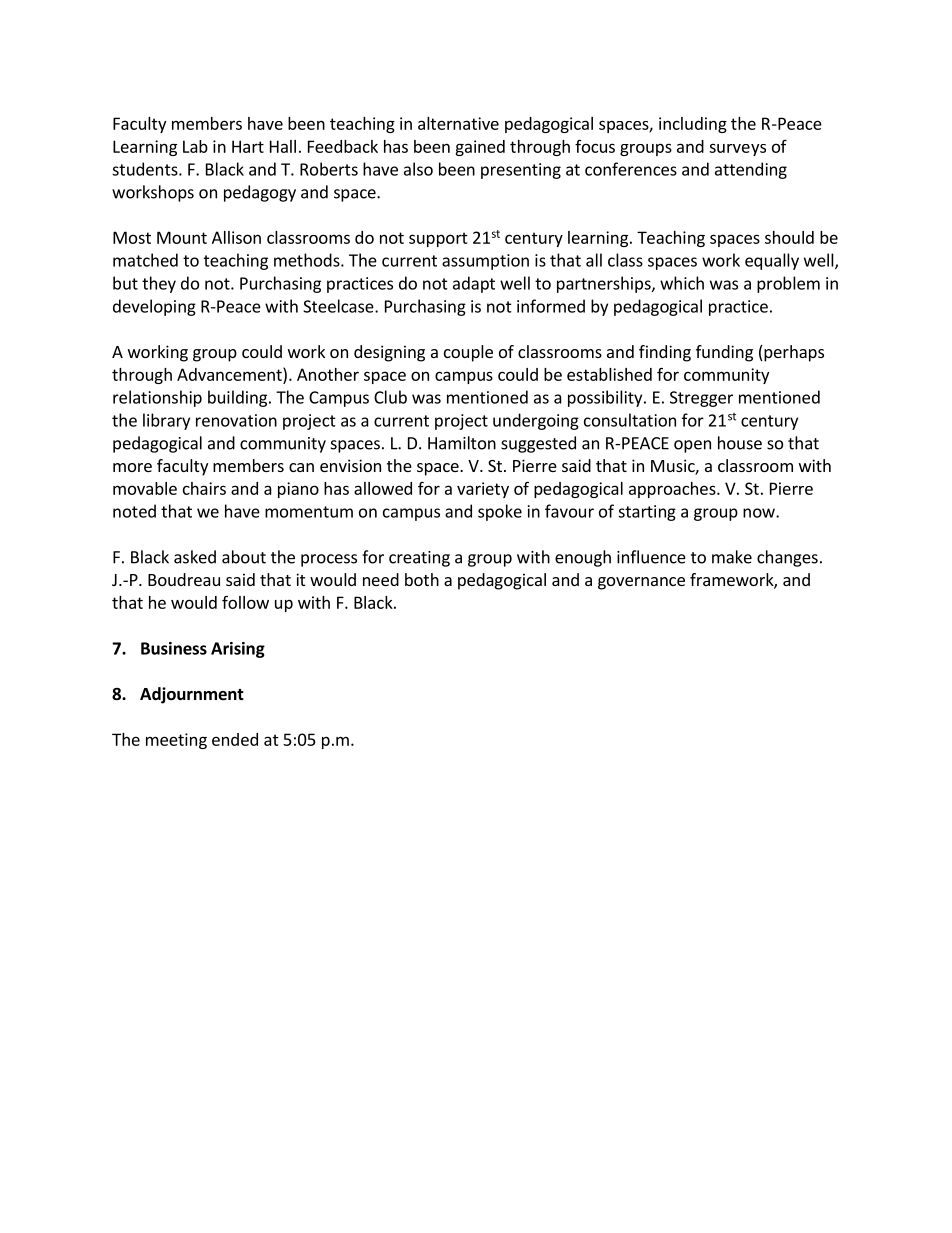  What do you see at coordinates (682, 283) in the document?
I see `which` at bounding box center [682, 283].
